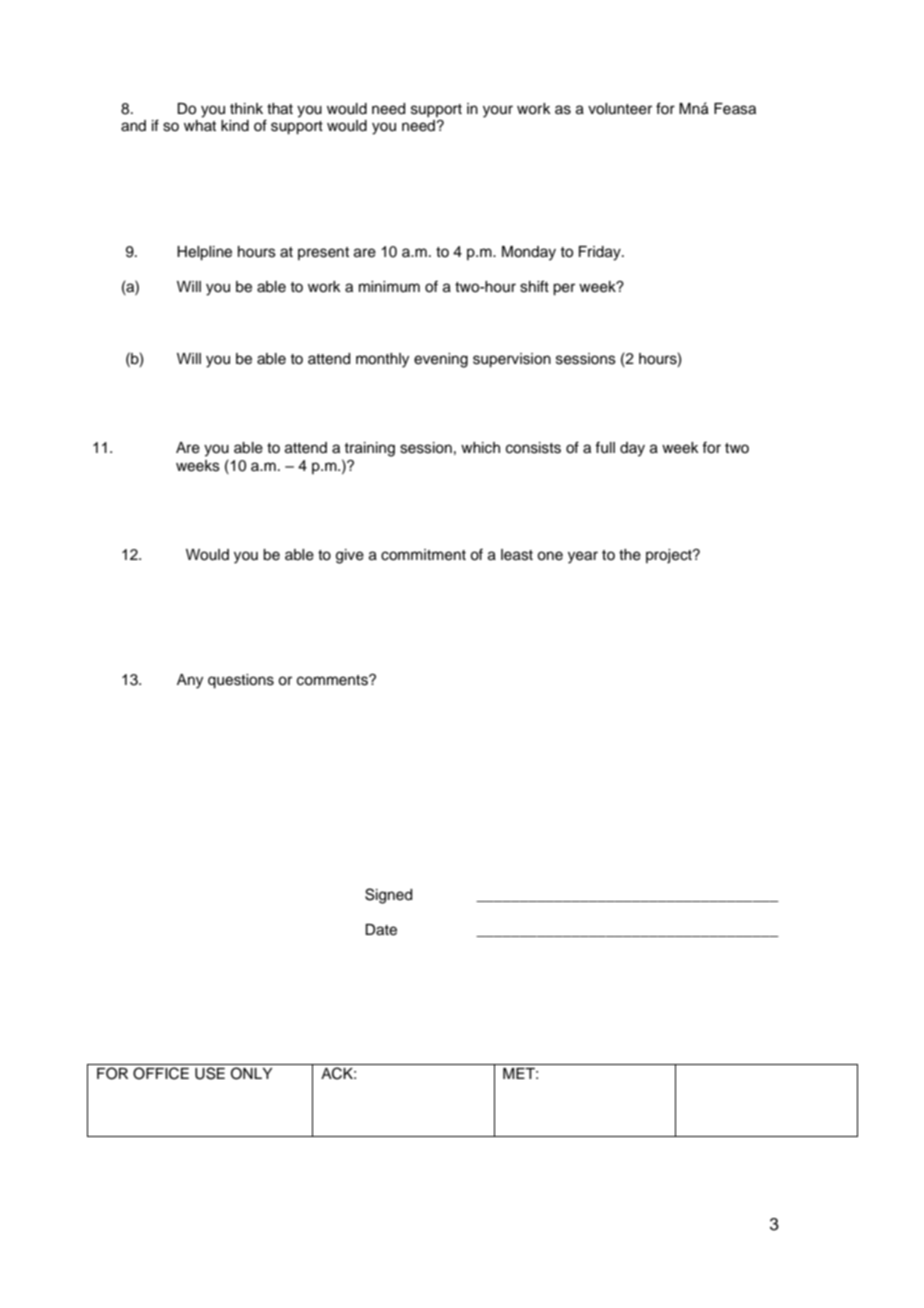 The width and height of the page is (924, 1308). What do you see at coordinates (210, 1073) in the page?
I see `USE` at bounding box center [210, 1073].
